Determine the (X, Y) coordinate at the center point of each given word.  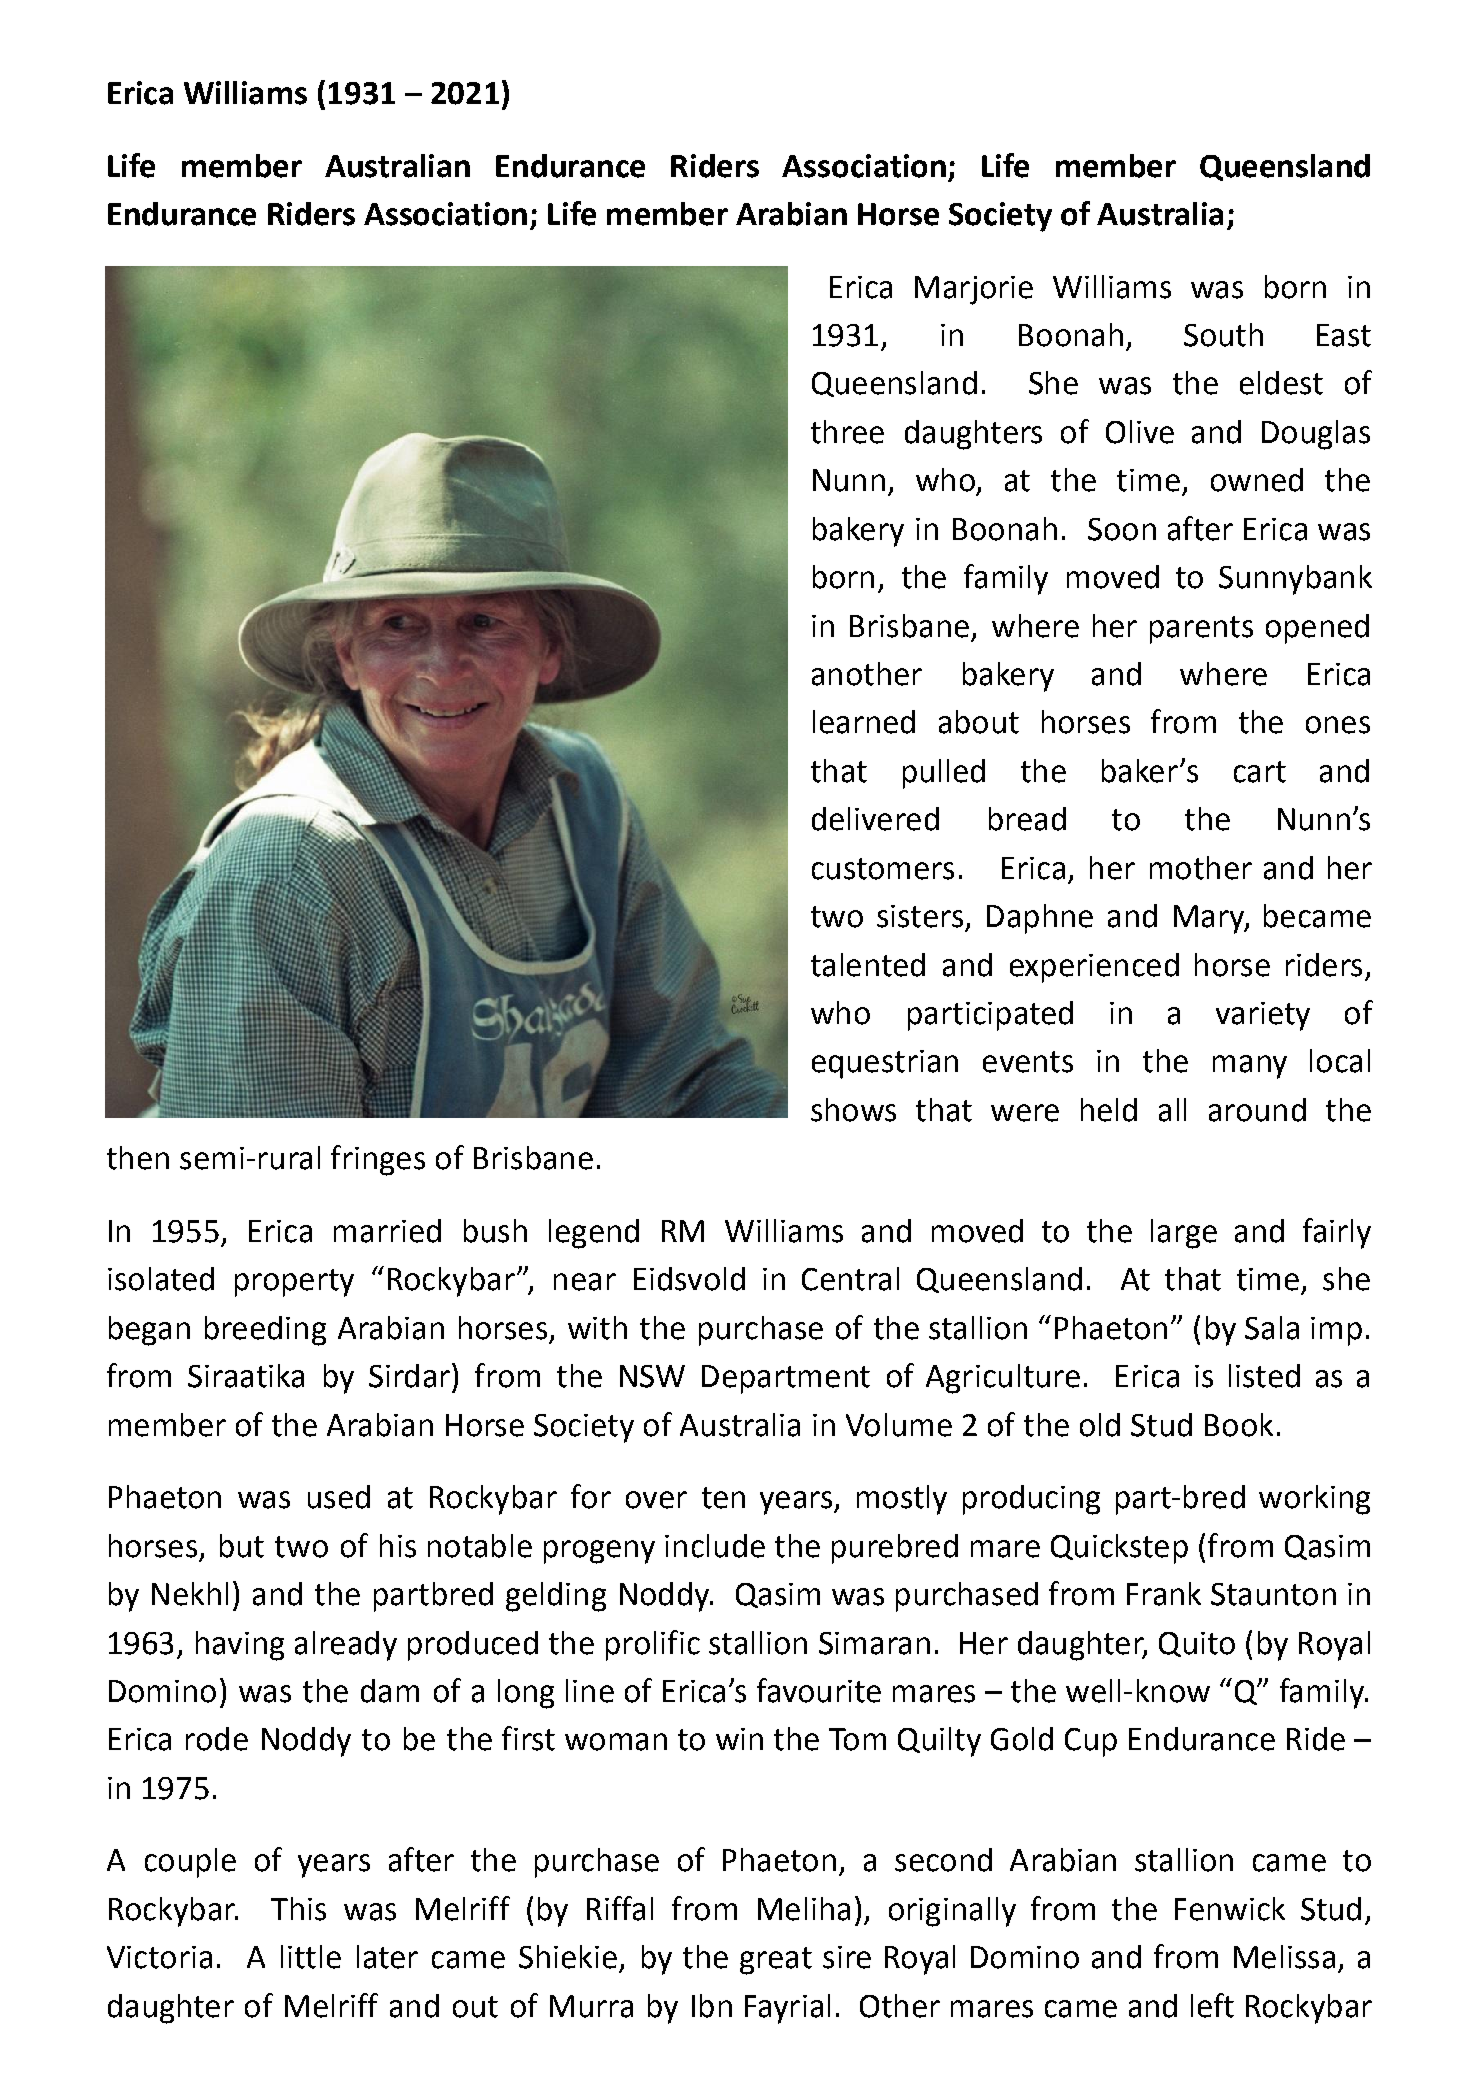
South (1223, 335)
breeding (265, 1331)
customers (883, 869)
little (311, 1957)
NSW (652, 1376)
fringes (378, 1160)
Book (1239, 1425)
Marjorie (974, 290)
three (847, 432)
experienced (1094, 968)
